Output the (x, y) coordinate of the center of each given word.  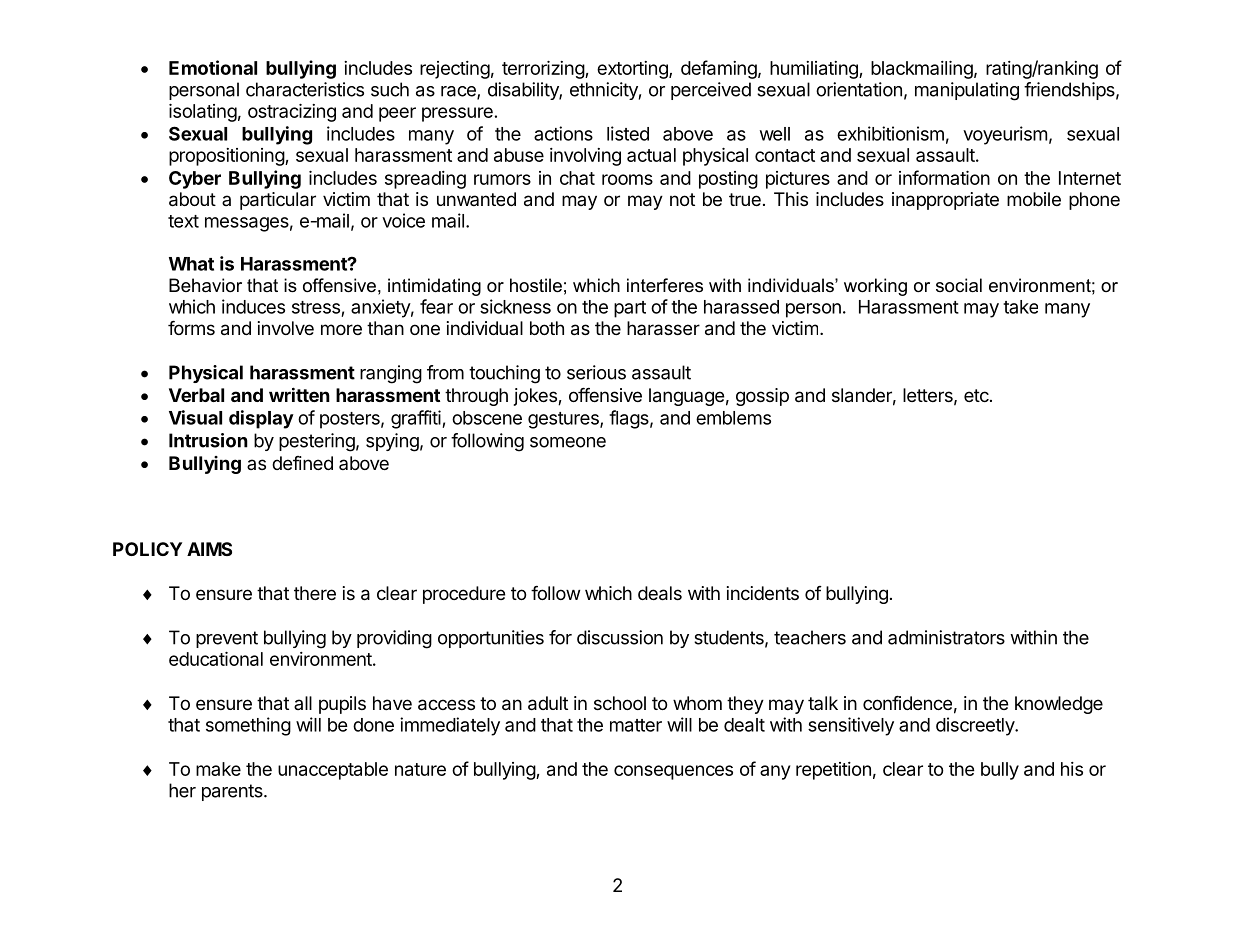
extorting (633, 70)
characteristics (305, 89)
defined (302, 463)
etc (977, 395)
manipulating (967, 91)
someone (568, 442)
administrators (946, 637)
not (682, 199)
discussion (620, 637)
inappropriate (945, 201)
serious (596, 372)
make (218, 769)
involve (286, 328)
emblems (733, 418)
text (183, 221)
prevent (227, 639)
